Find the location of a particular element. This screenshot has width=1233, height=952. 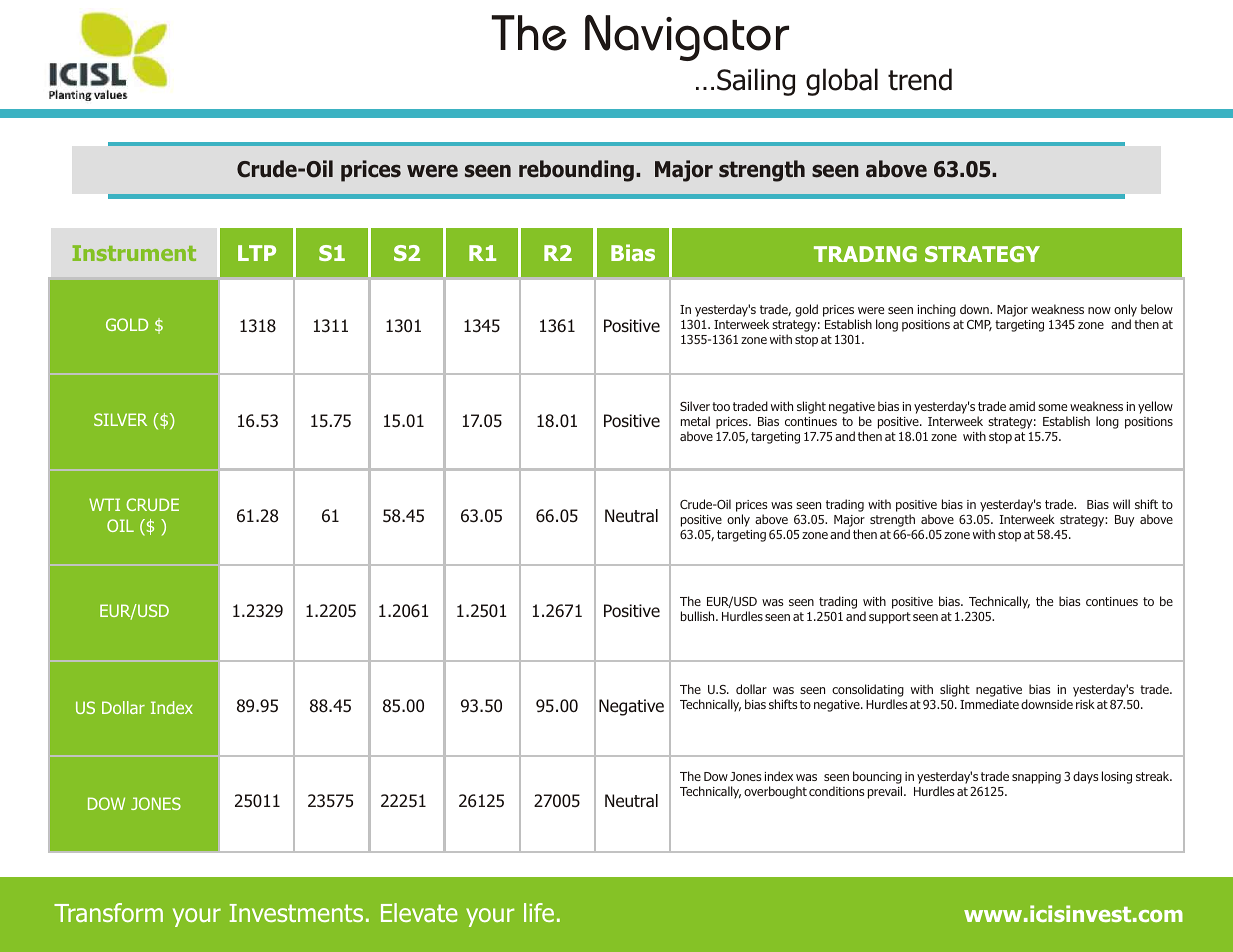

Navigator is located at coordinates (687, 38).
